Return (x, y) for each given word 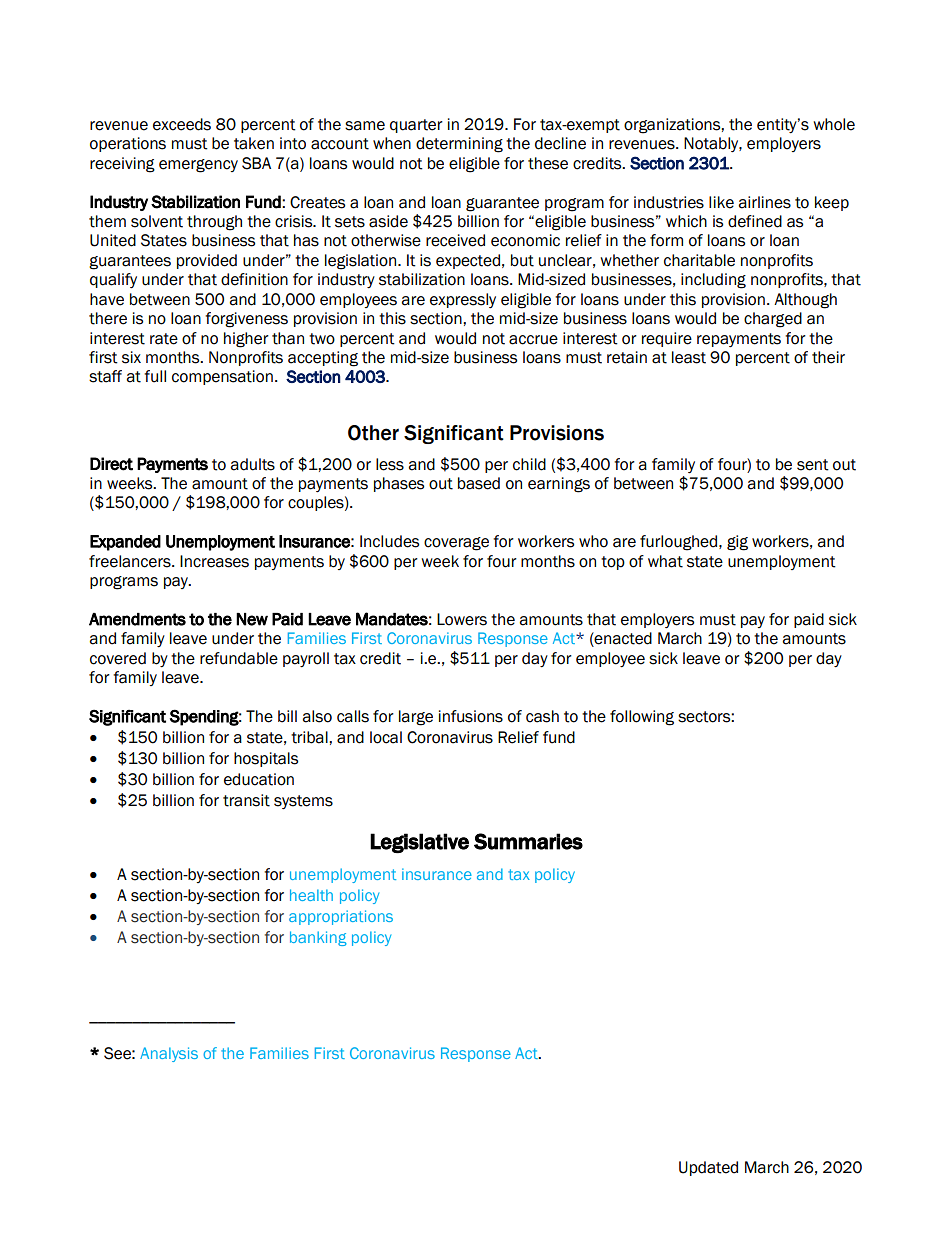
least (689, 357)
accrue (533, 340)
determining (459, 145)
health (311, 895)
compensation (222, 377)
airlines (764, 202)
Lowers (462, 619)
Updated (708, 1168)
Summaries (528, 841)
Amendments (137, 619)
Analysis (169, 1054)
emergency (198, 166)
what (665, 561)
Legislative (419, 843)
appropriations (341, 917)
